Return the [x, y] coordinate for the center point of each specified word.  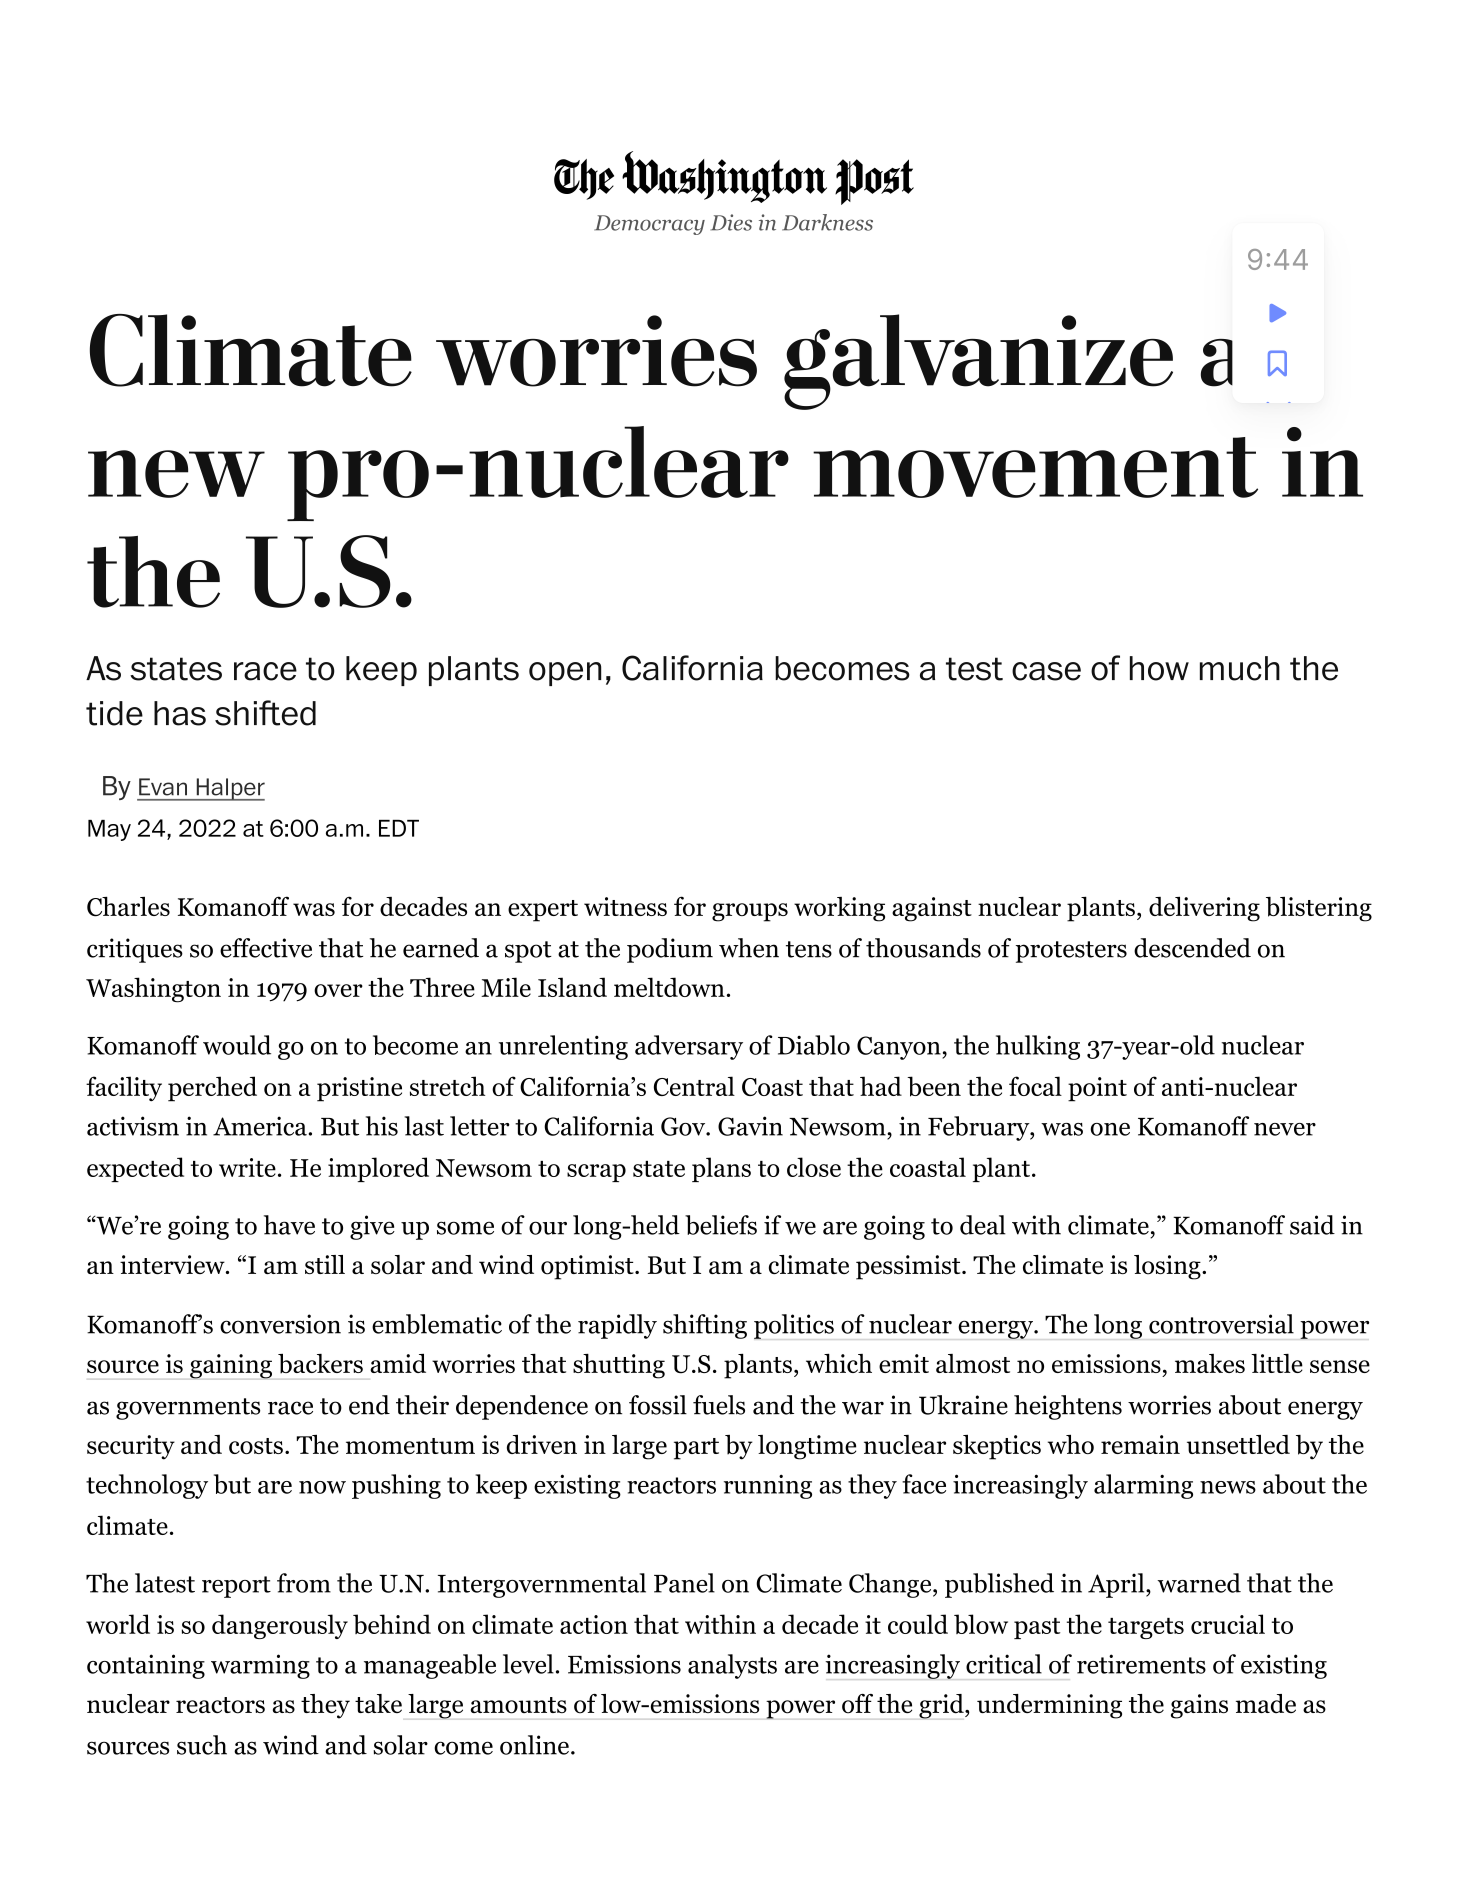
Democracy [649, 225]
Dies [731, 222]
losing [1167, 1267]
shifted [265, 713]
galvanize [978, 362]
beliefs [721, 1225]
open [565, 674]
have [289, 1225]
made [1266, 1703]
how [1159, 668]
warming [260, 1666]
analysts [732, 1666]
